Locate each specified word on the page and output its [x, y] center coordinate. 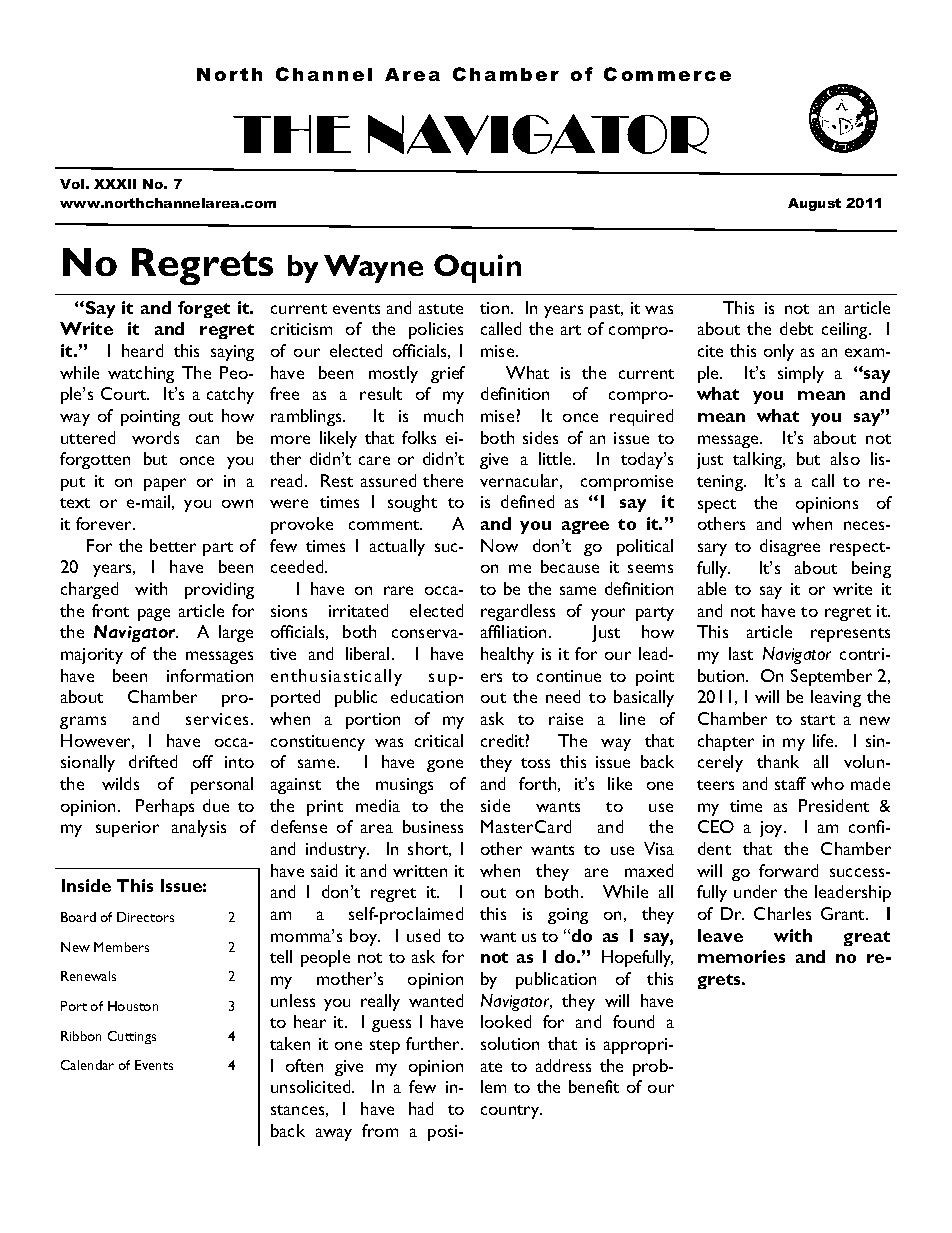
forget [204, 309]
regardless [518, 612]
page [154, 614]
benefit [594, 1086]
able [712, 588]
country [511, 1112]
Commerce [667, 74]
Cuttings [132, 1037]
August [814, 204]
